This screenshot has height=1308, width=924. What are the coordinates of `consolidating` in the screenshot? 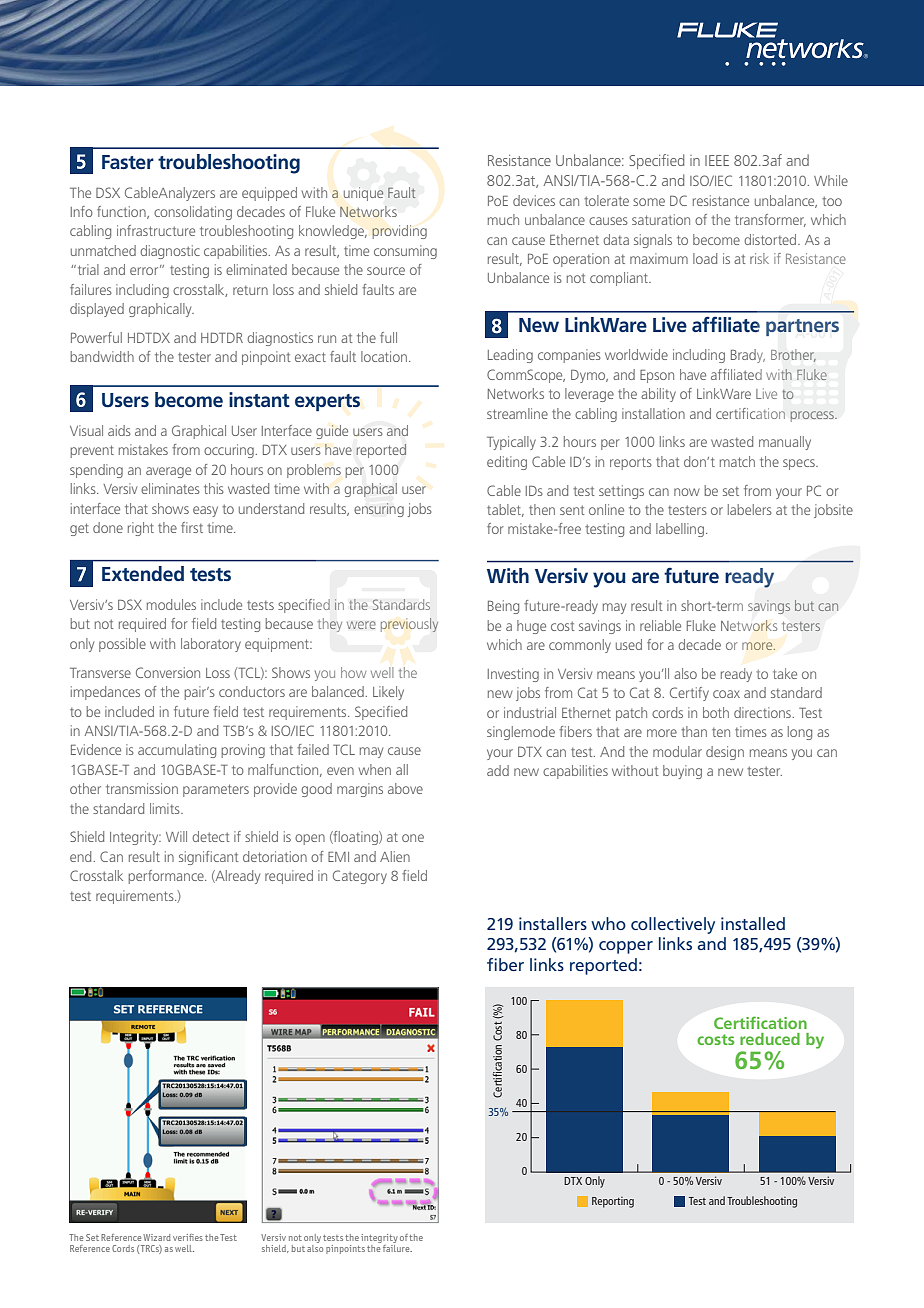 It's located at (193, 213).
